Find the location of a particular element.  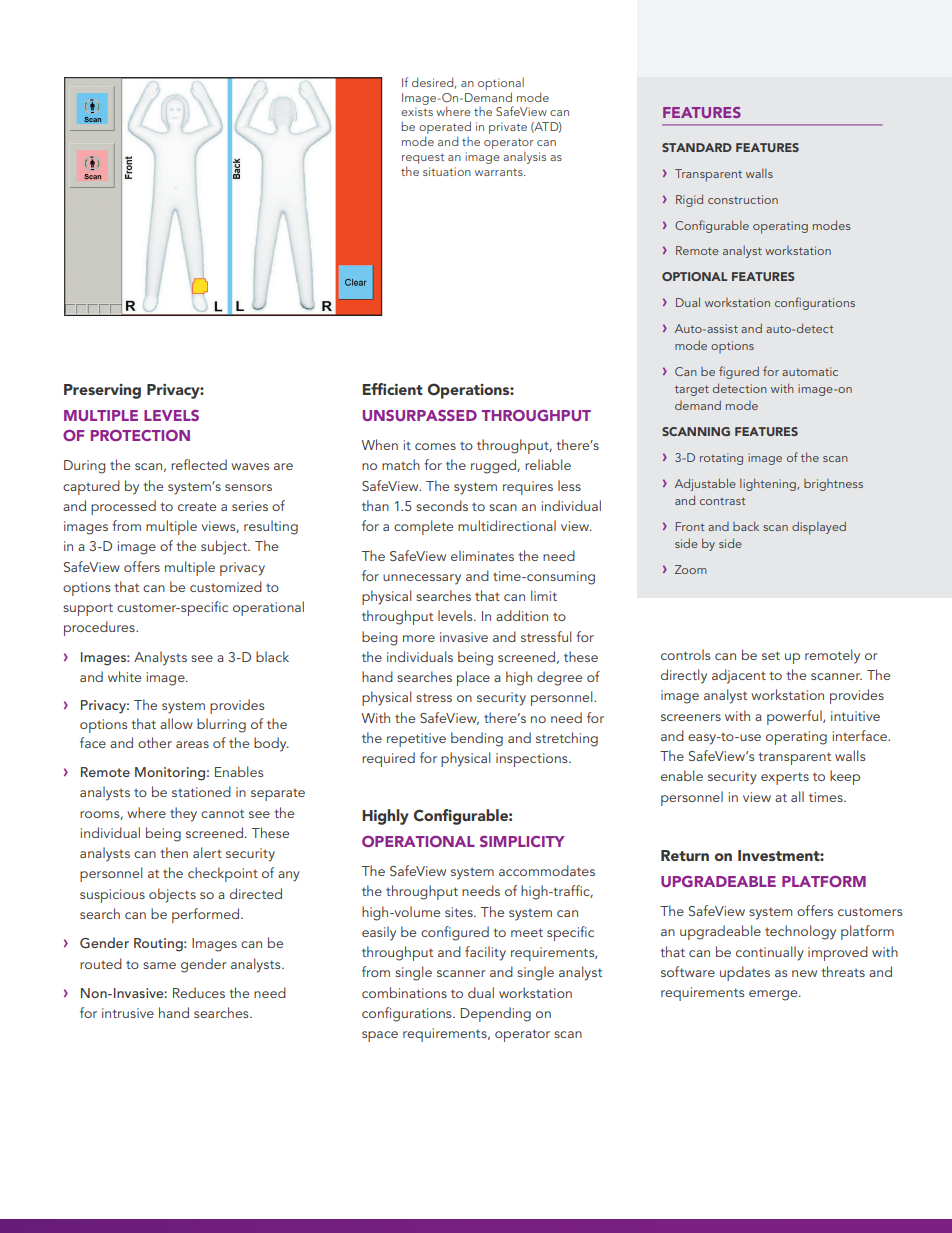

experts is located at coordinates (785, 778).
